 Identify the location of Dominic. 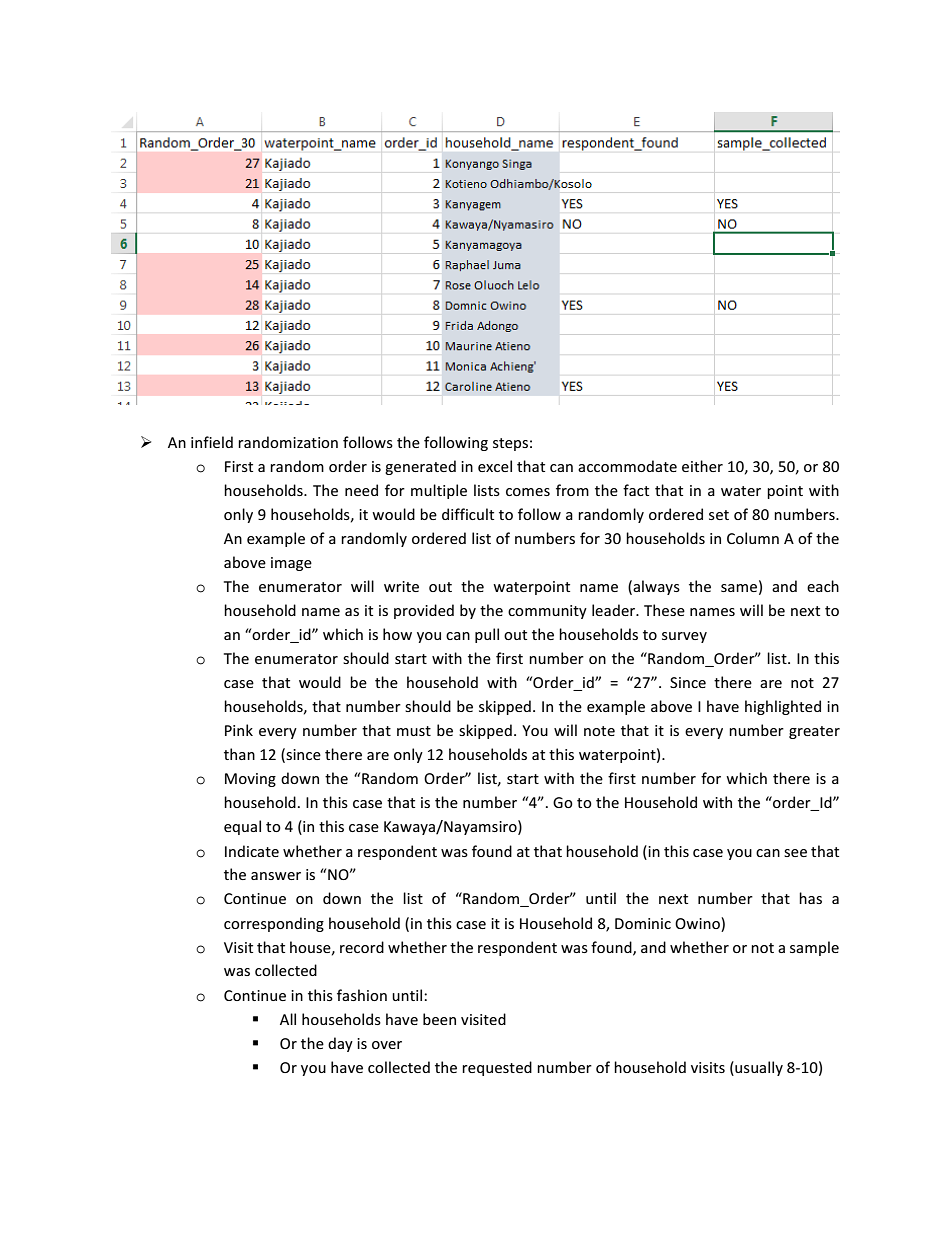
(643, 923).
